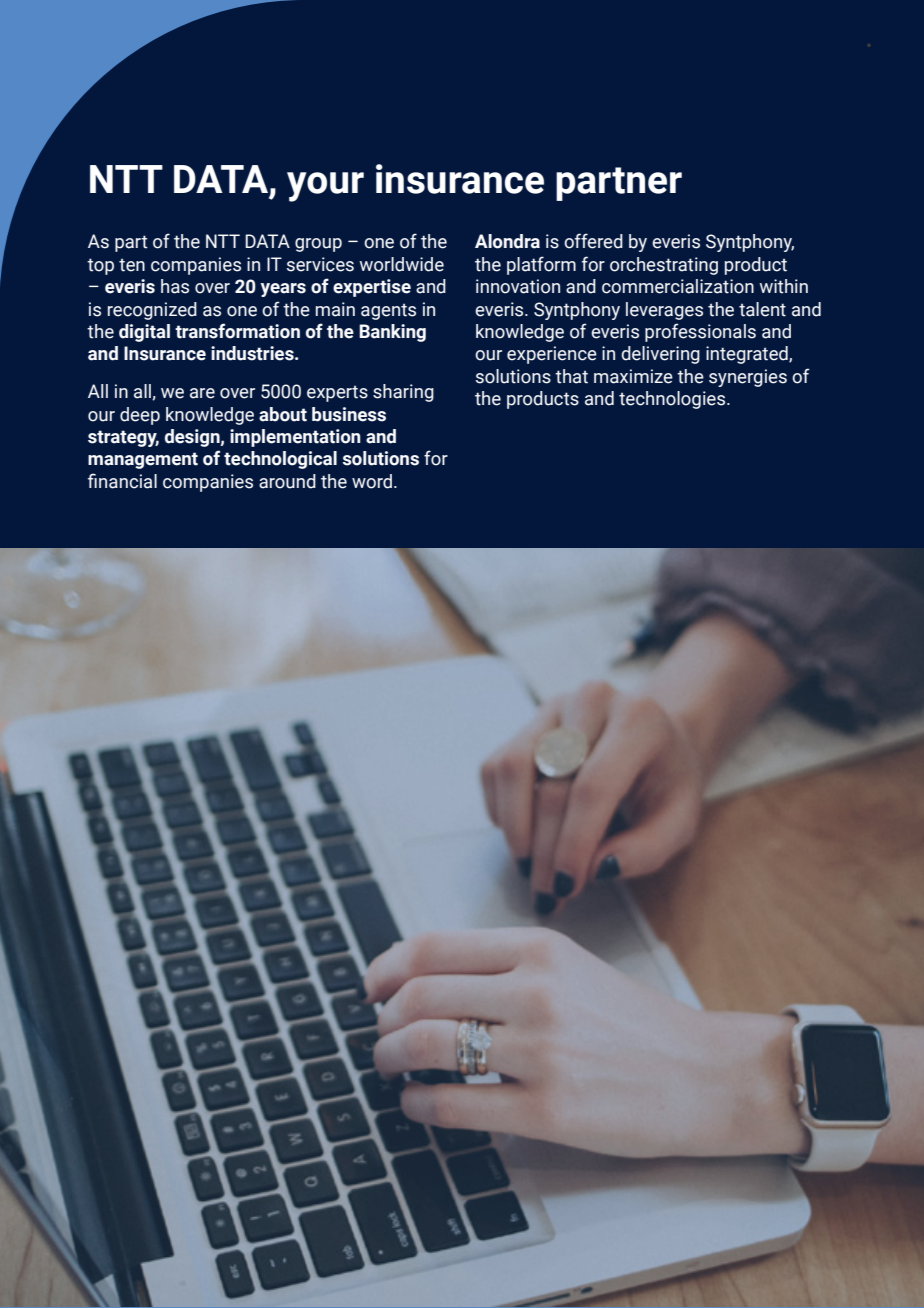 The height and width of the screenshot is (1308, 924). Describe the element at coordinates (700, 332) in the screenshot. I see `professionals` at that location.
